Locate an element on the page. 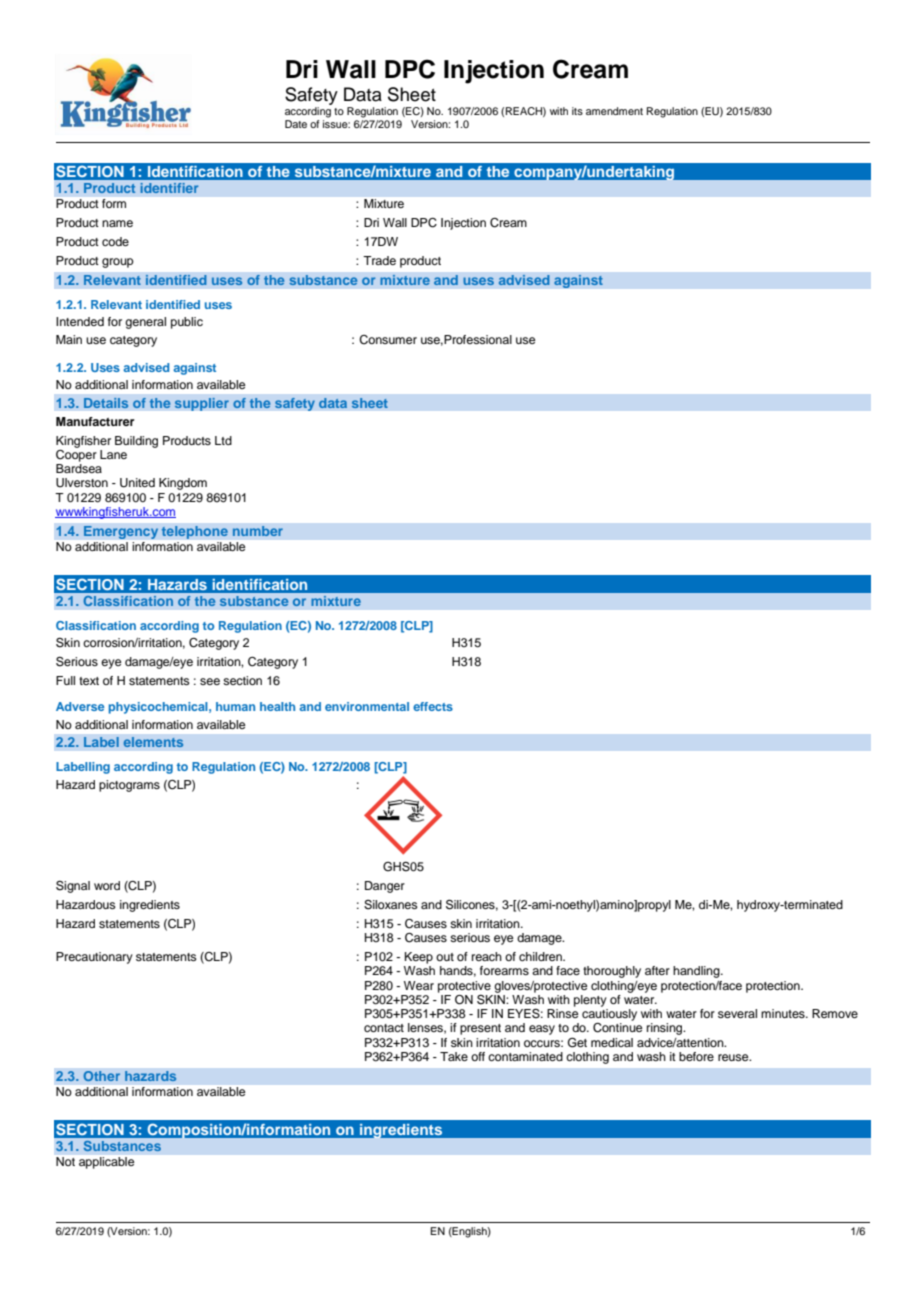 The image size is (924, 1308). environmental is located at coordinates (367, 706).
